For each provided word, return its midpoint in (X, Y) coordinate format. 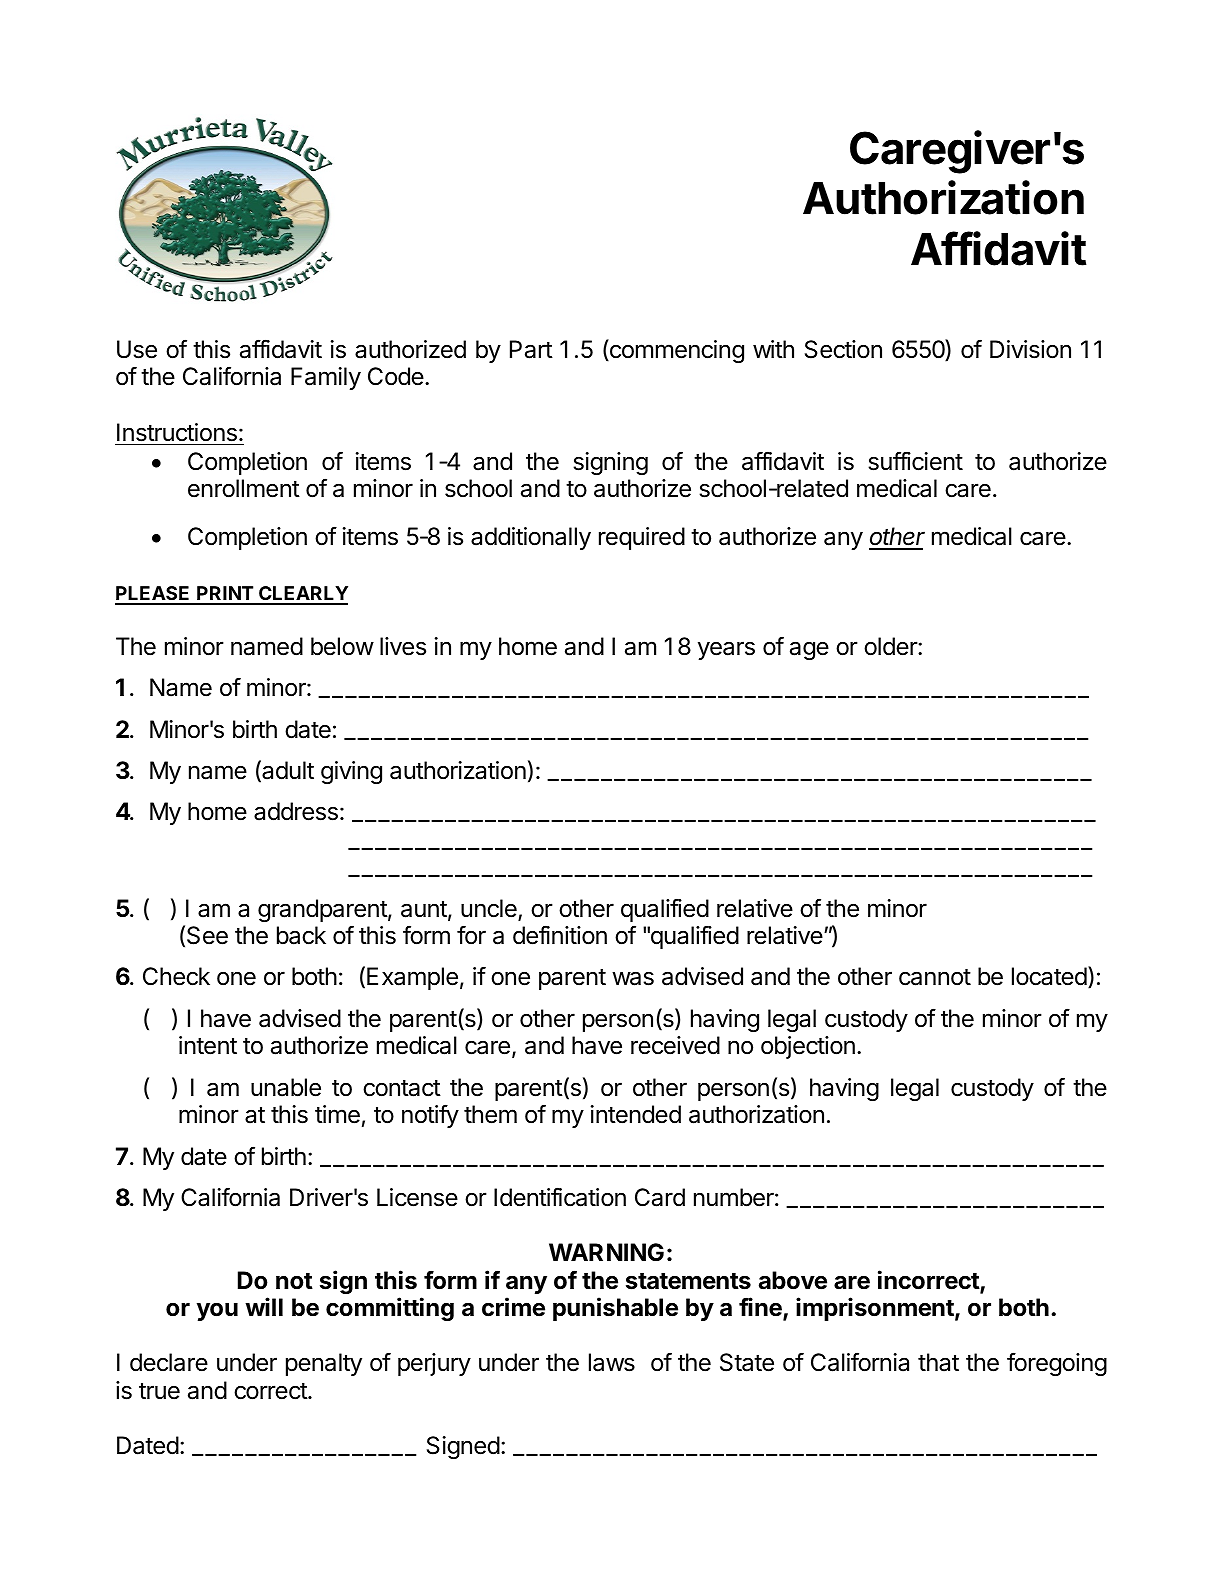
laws (612, 1362)
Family (326, 378)
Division (1030, 349)
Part (531, 349)
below (342, 646)
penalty (324, 1364)
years (726, 650)
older (891, 646)
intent (208, 1045)
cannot (935, 977)
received (675, 1045)
